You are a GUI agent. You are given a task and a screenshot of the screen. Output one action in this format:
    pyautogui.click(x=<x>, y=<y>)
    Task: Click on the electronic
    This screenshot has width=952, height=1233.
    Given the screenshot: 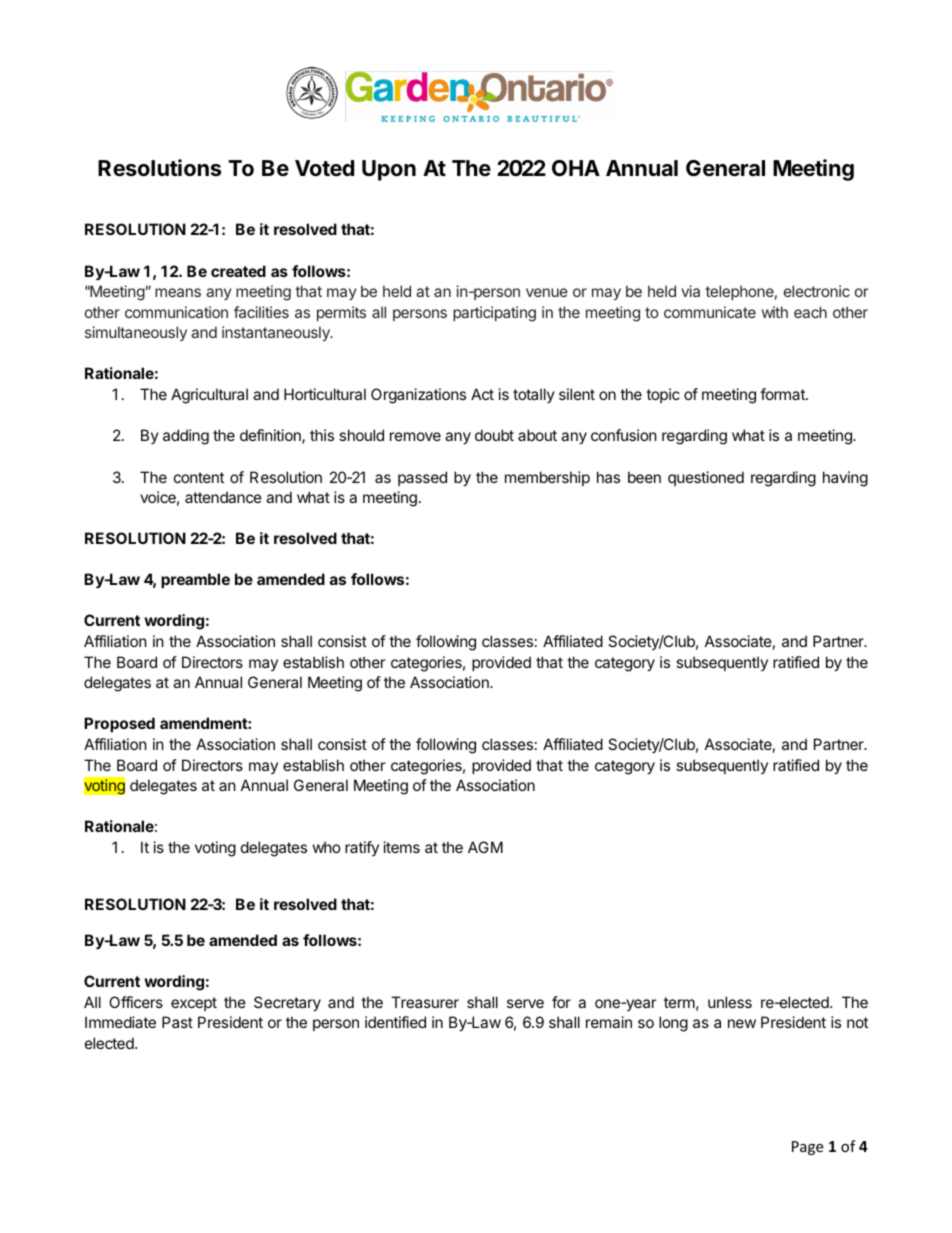 What is the action you would take?
    pyautogui.click(x=817, y=291)
